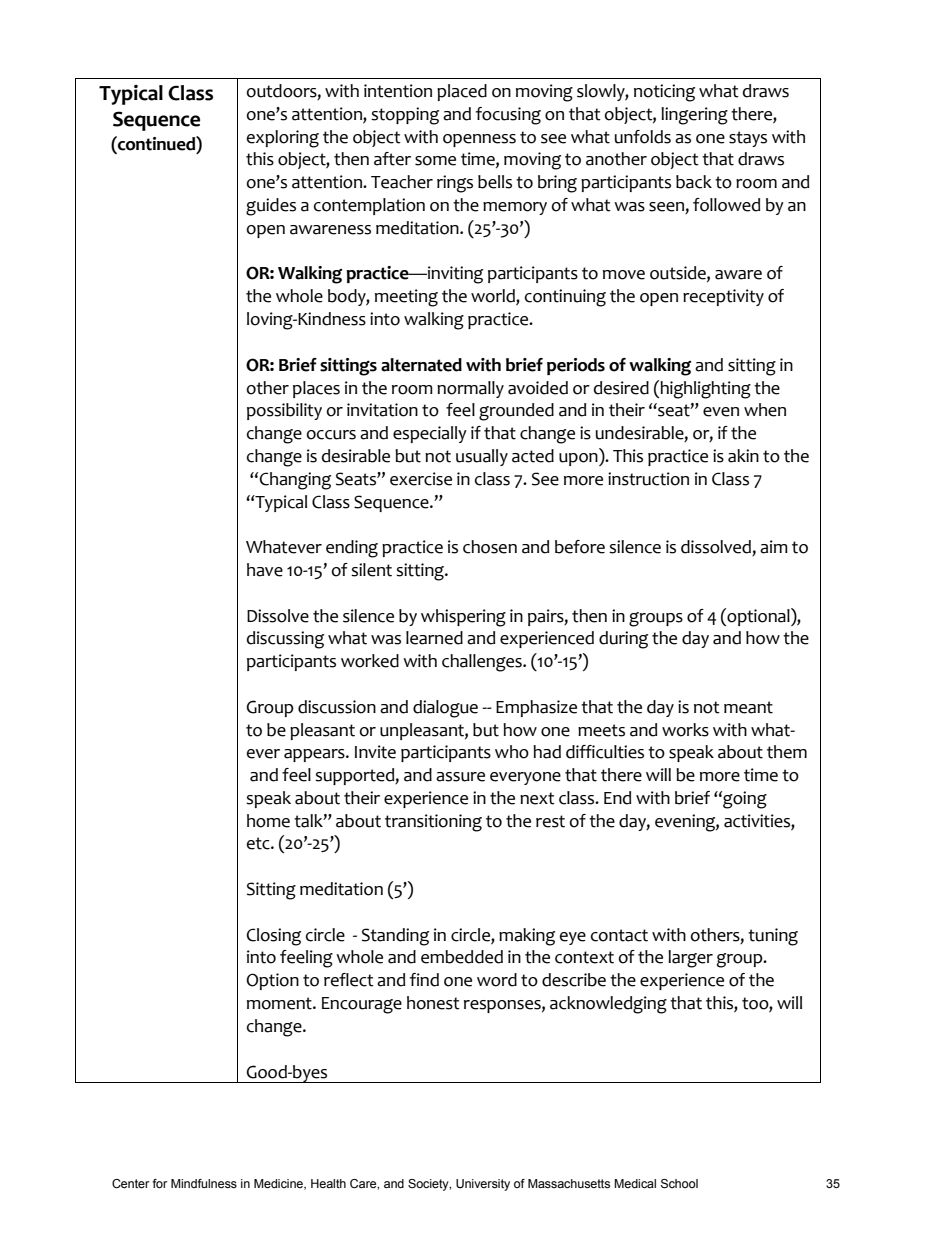  Describe the element at coordinates (462, 957) in the page. I see `embedded` at that location.
